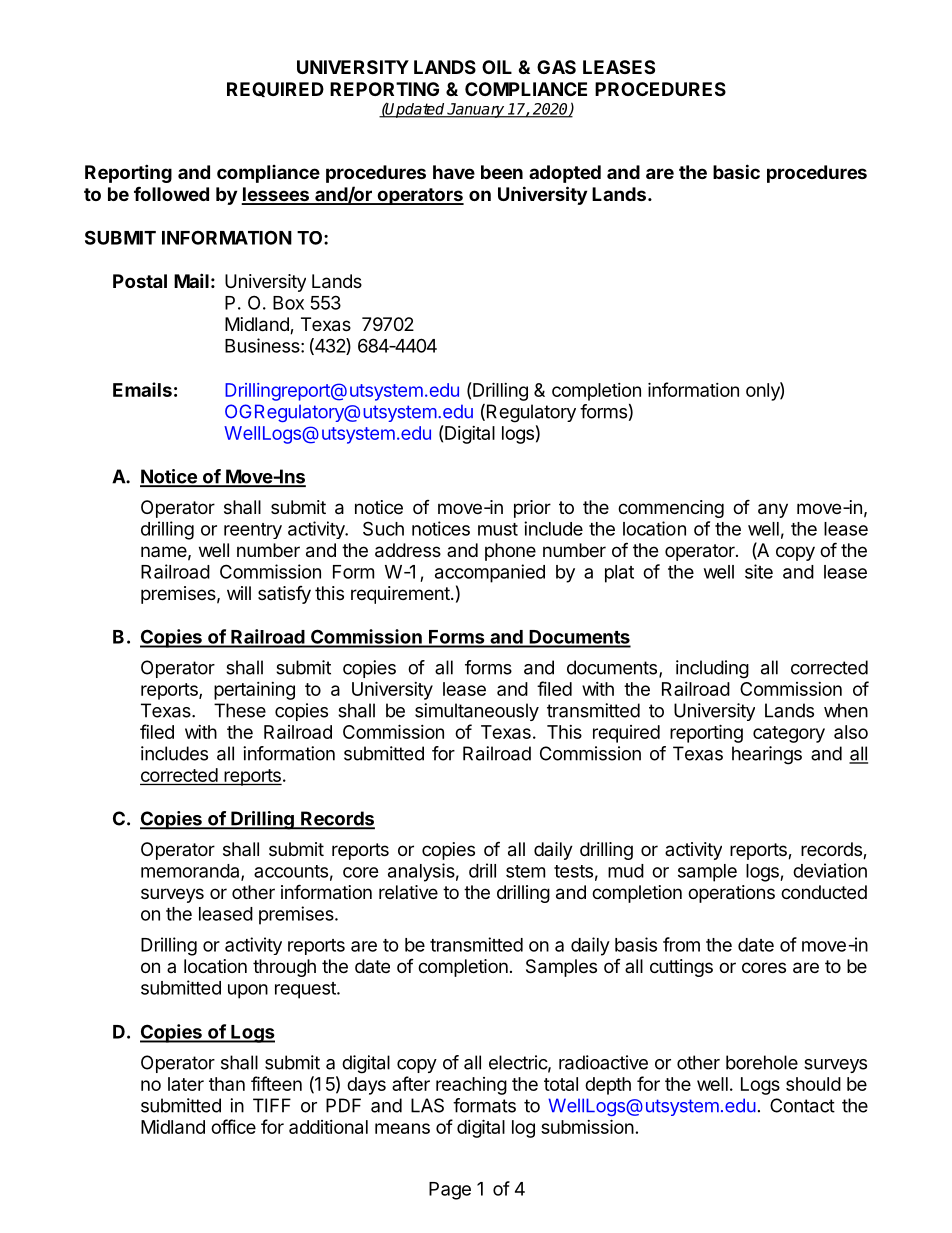 The height and width of the screenshot is (1233, 952). I want to click on followed, so click(171, 194).
